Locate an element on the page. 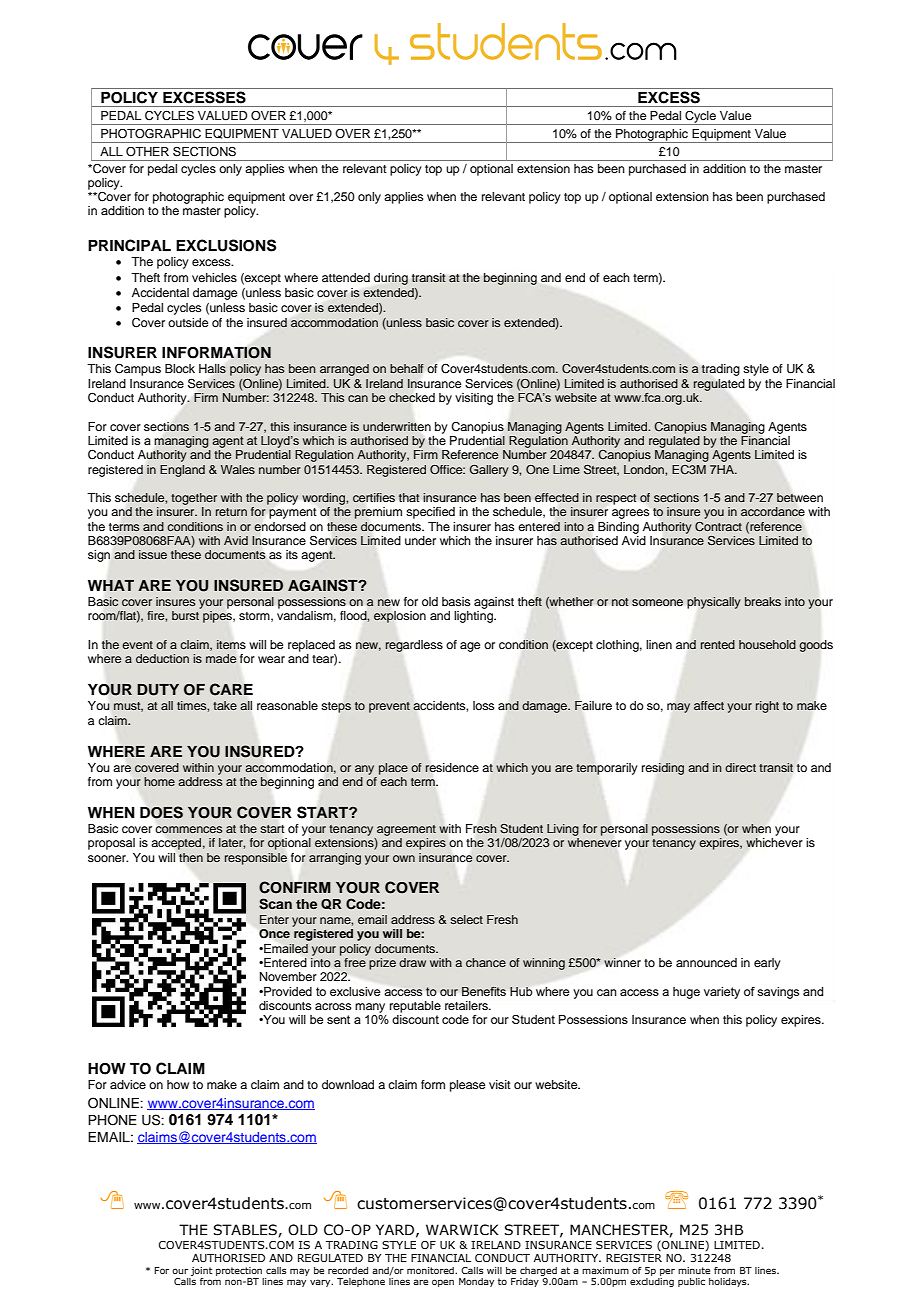 This document has height=1309, width=924. holidays is located at coordinates (729, 1282).
